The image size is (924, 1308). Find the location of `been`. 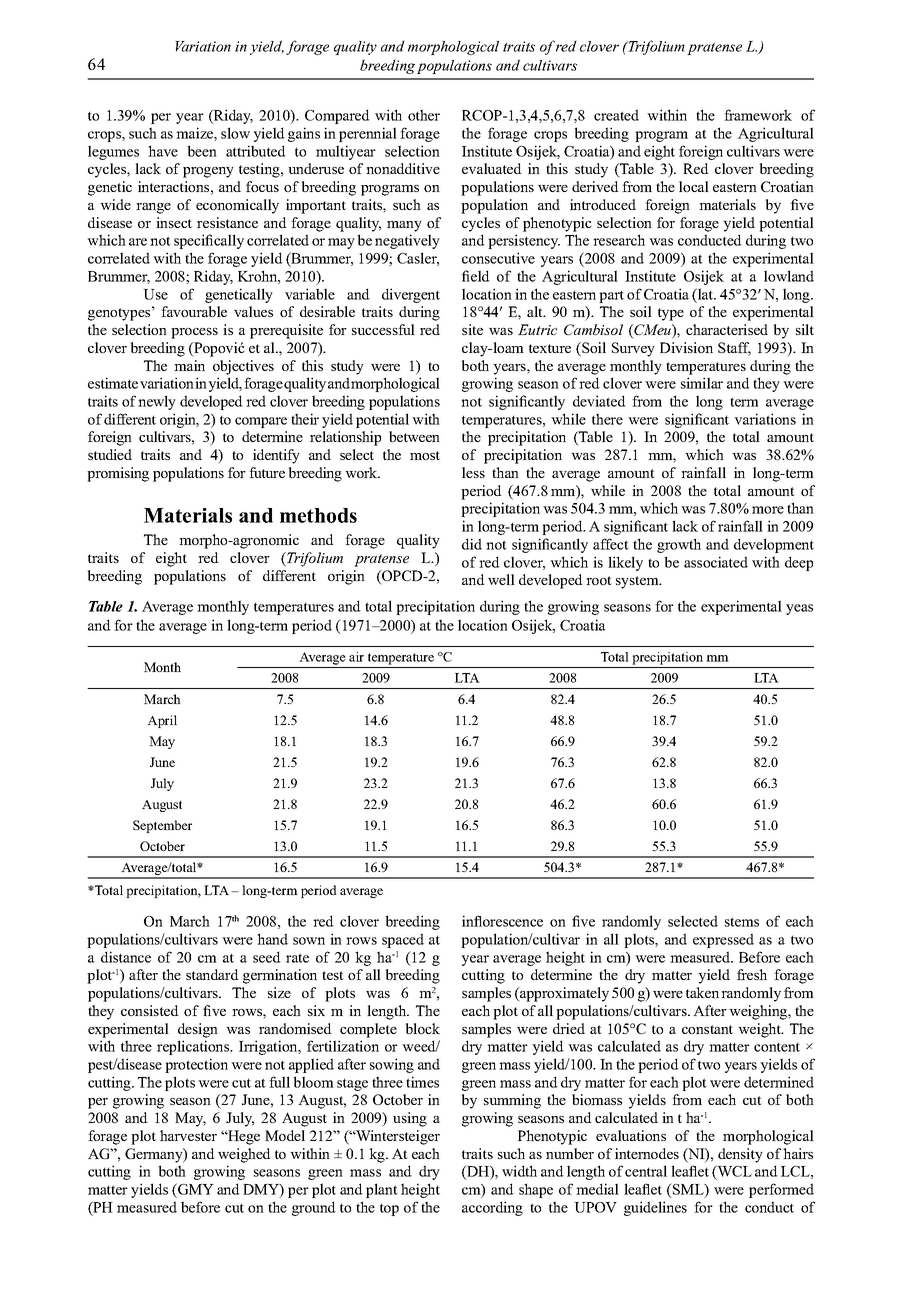

been is located at coordinates (202, 151).
